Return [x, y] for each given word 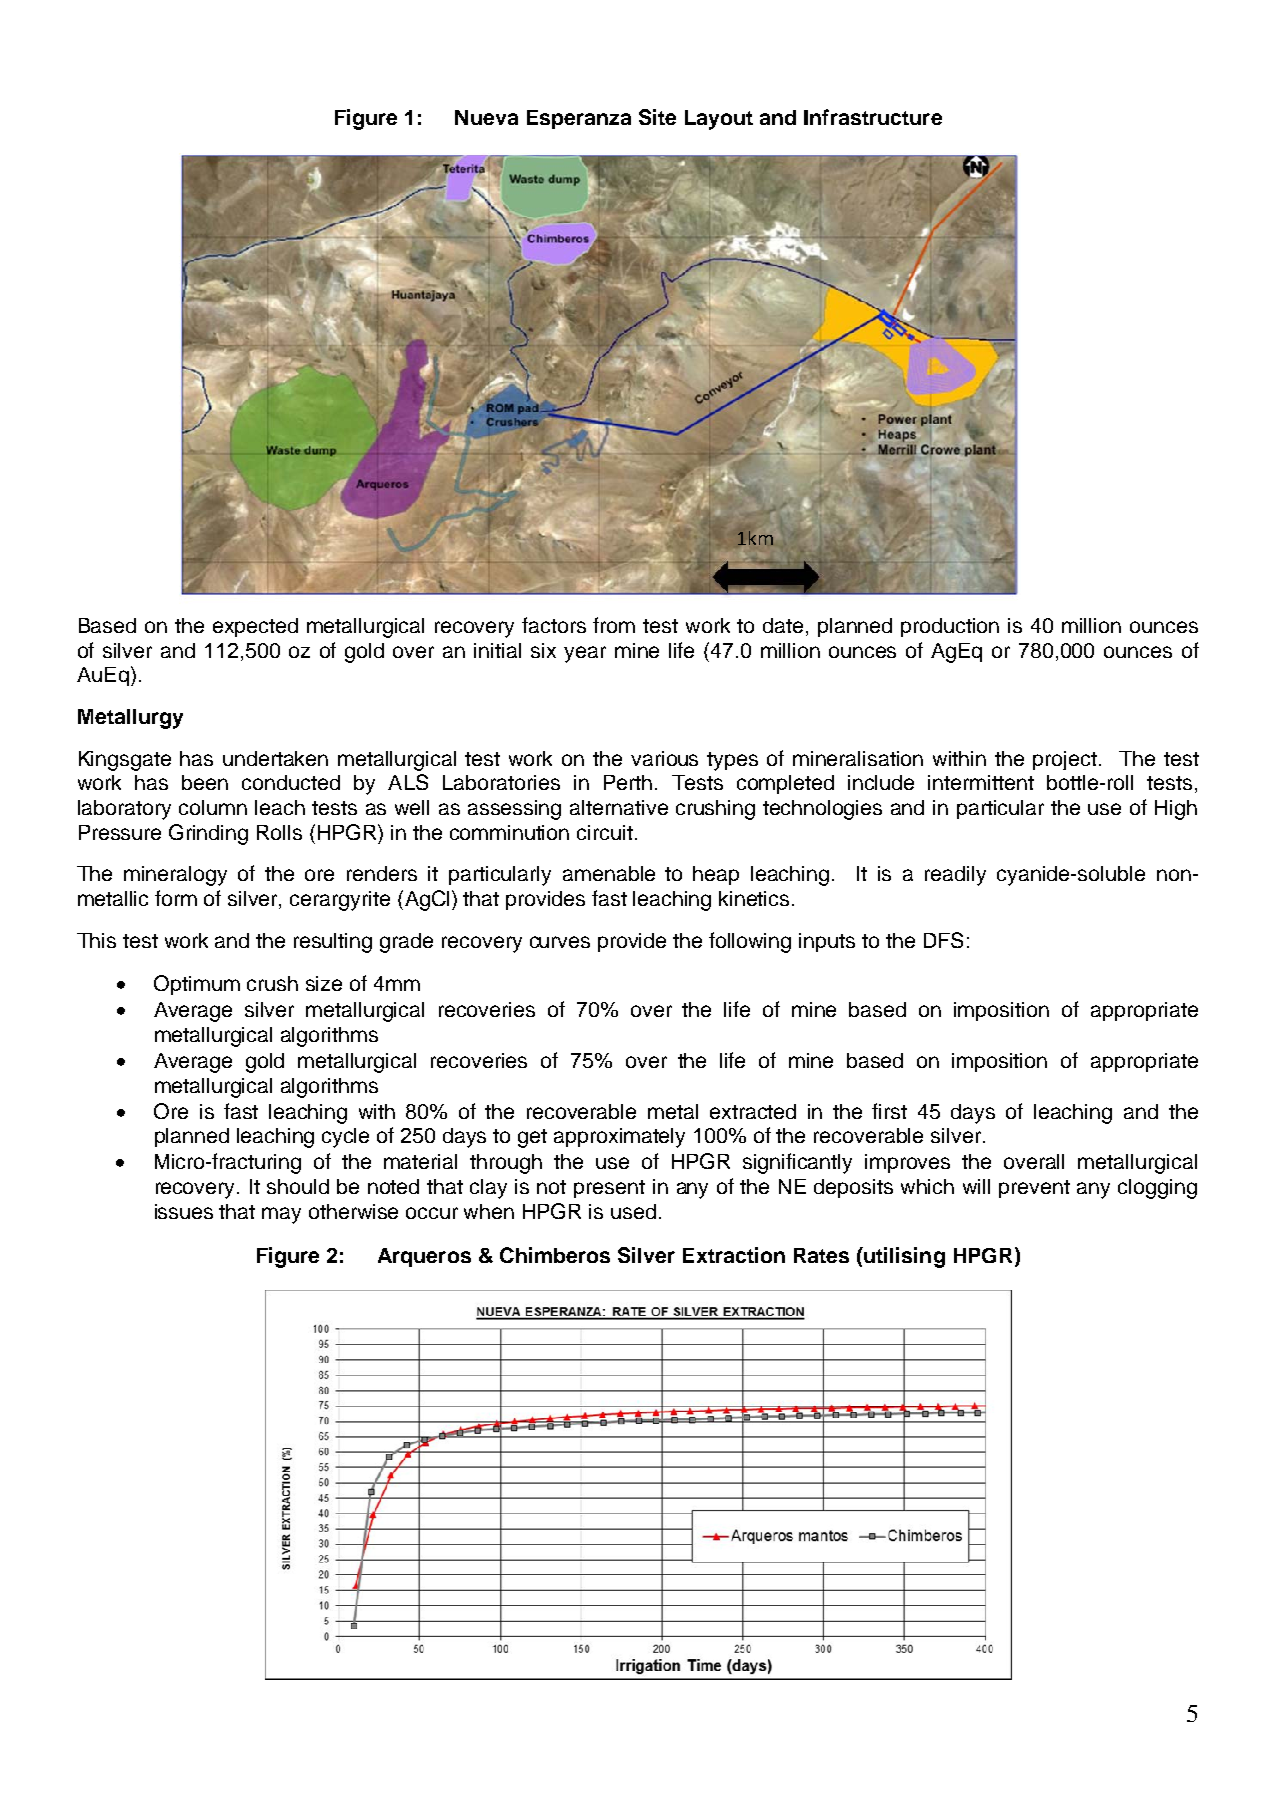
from [614, 625]
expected [255, 627]
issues [184, 1211]
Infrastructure [873, 117]
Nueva [486, 117]
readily [955, 876]
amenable [609, 873]
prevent [1034, 1189]
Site [657, 117]
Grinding [208, 834]
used [633, 1211]
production [950, 627]
